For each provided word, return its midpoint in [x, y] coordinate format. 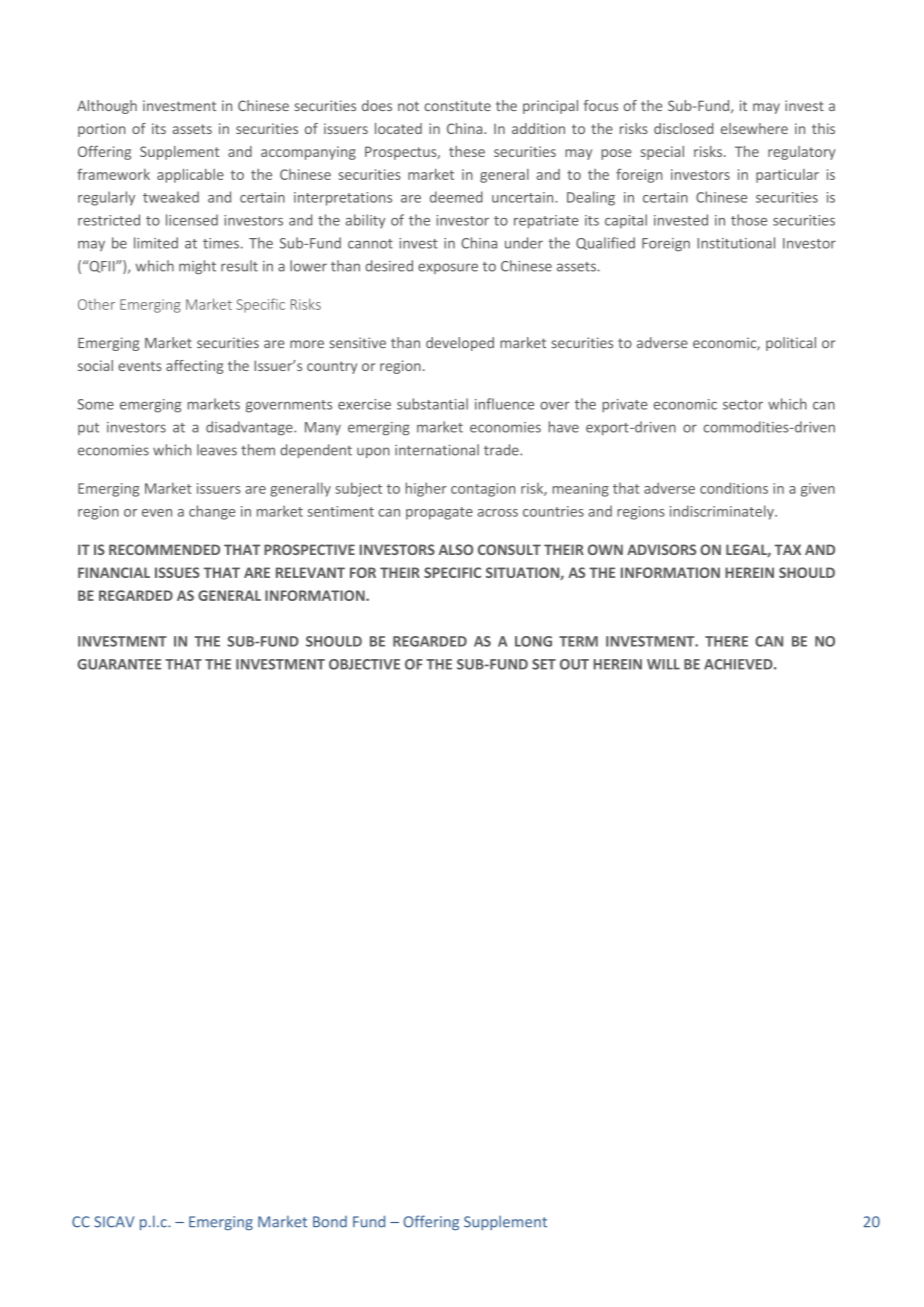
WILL [663, 664]
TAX [788, 549]
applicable [190, 176]
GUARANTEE [119, 664]
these [467, 151]
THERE [726, 641]
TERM [578, 641]
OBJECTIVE [364, 664]
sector [743, 405]
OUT [574, 664]
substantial [432, 404]
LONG [533, 641]
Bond [330, 1222]
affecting [194, 367]
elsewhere [754, 128]
